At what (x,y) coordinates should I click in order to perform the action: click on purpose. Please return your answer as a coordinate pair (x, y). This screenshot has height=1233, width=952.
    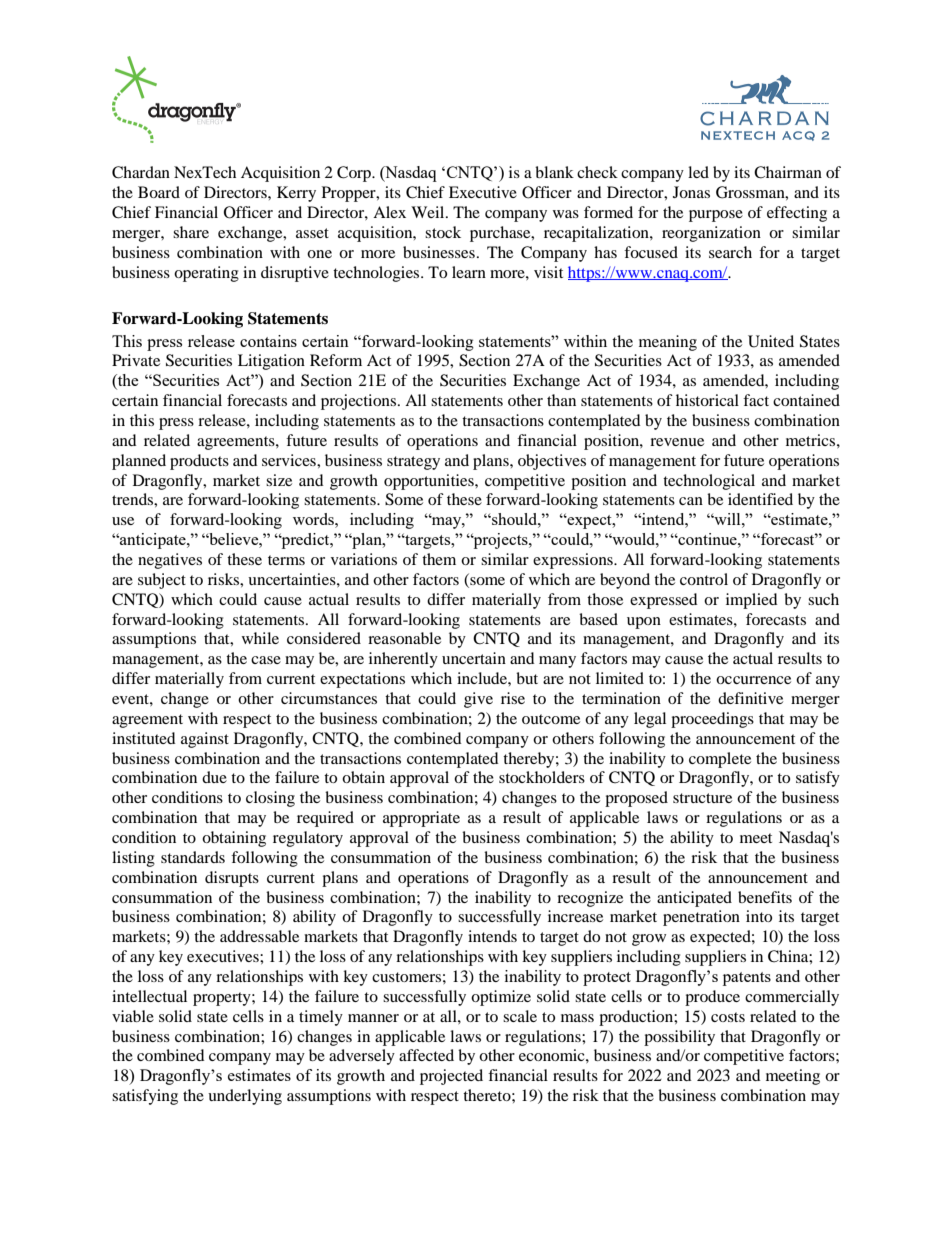
    Looking at the image, I should click on (716, 216).
